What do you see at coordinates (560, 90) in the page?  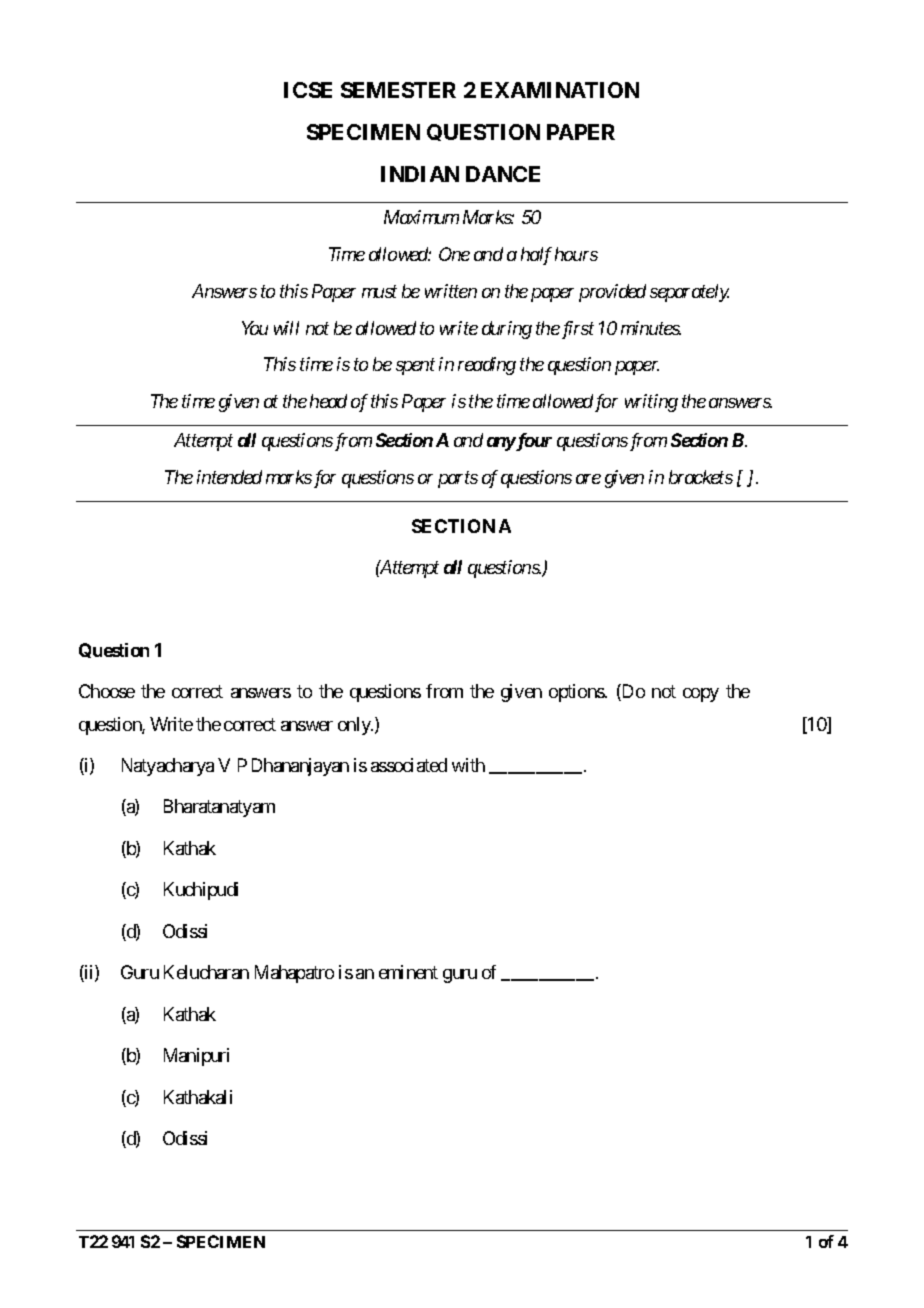 I see `EXAMINATION` at bounding box center [560, 90].
